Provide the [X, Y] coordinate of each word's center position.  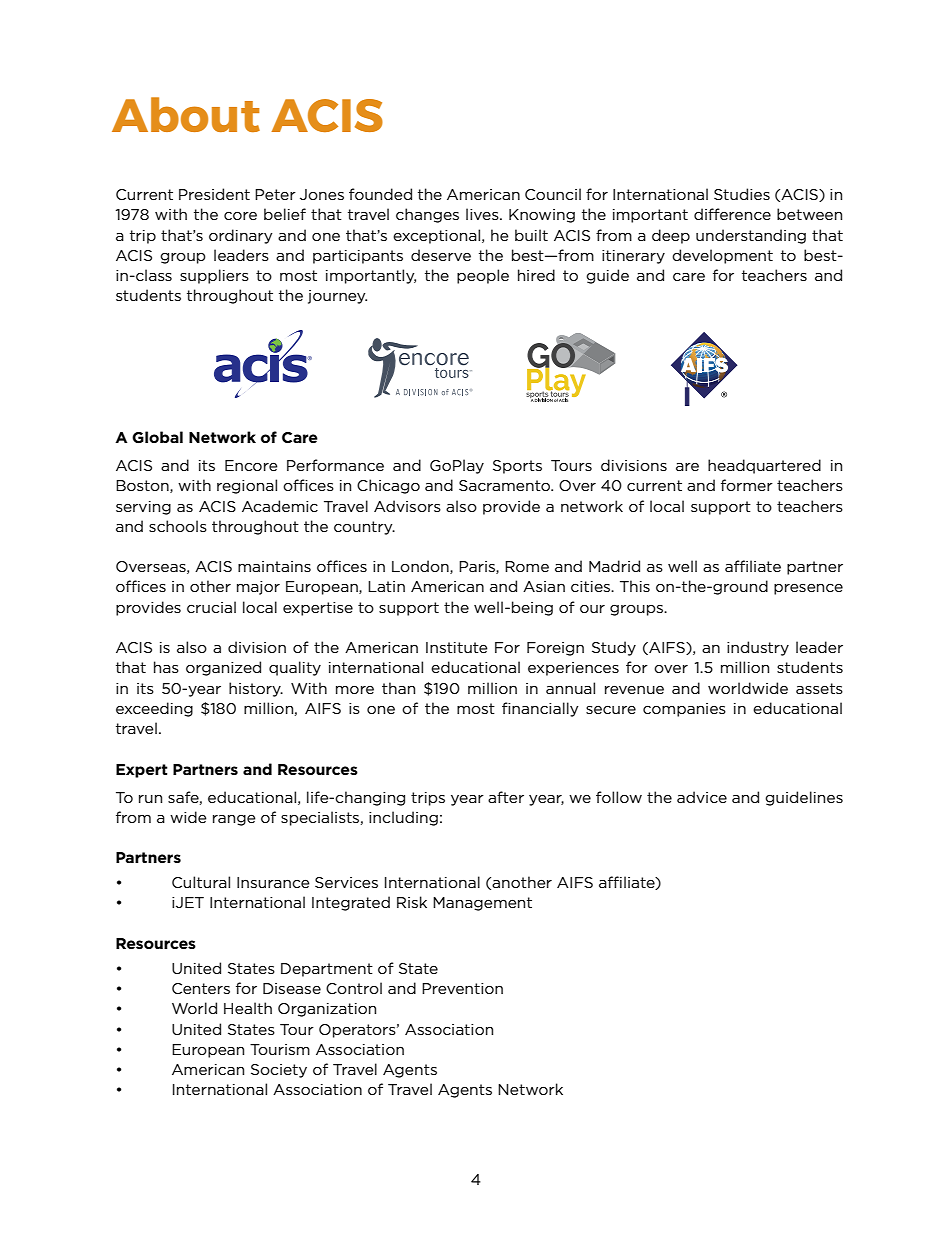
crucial [211, 607]
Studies [742, 194]
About [186, 114]
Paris [478, 567]
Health [248, 1008]
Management [482, 904]
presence [808, 589]
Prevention [462, 988]
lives [483, 214]
